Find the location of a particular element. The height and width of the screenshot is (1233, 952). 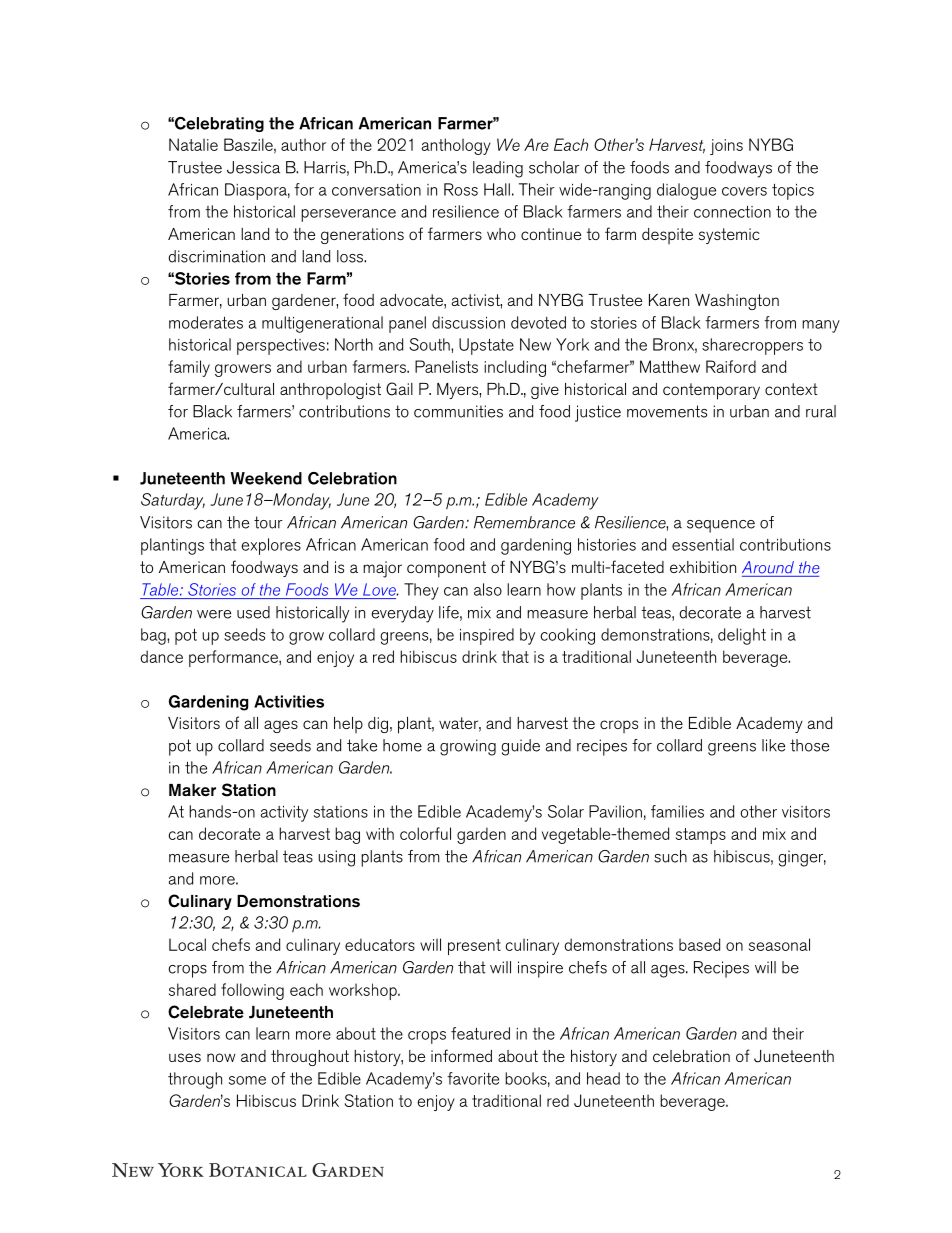

Jessica is located at coordinates (253, 167).
